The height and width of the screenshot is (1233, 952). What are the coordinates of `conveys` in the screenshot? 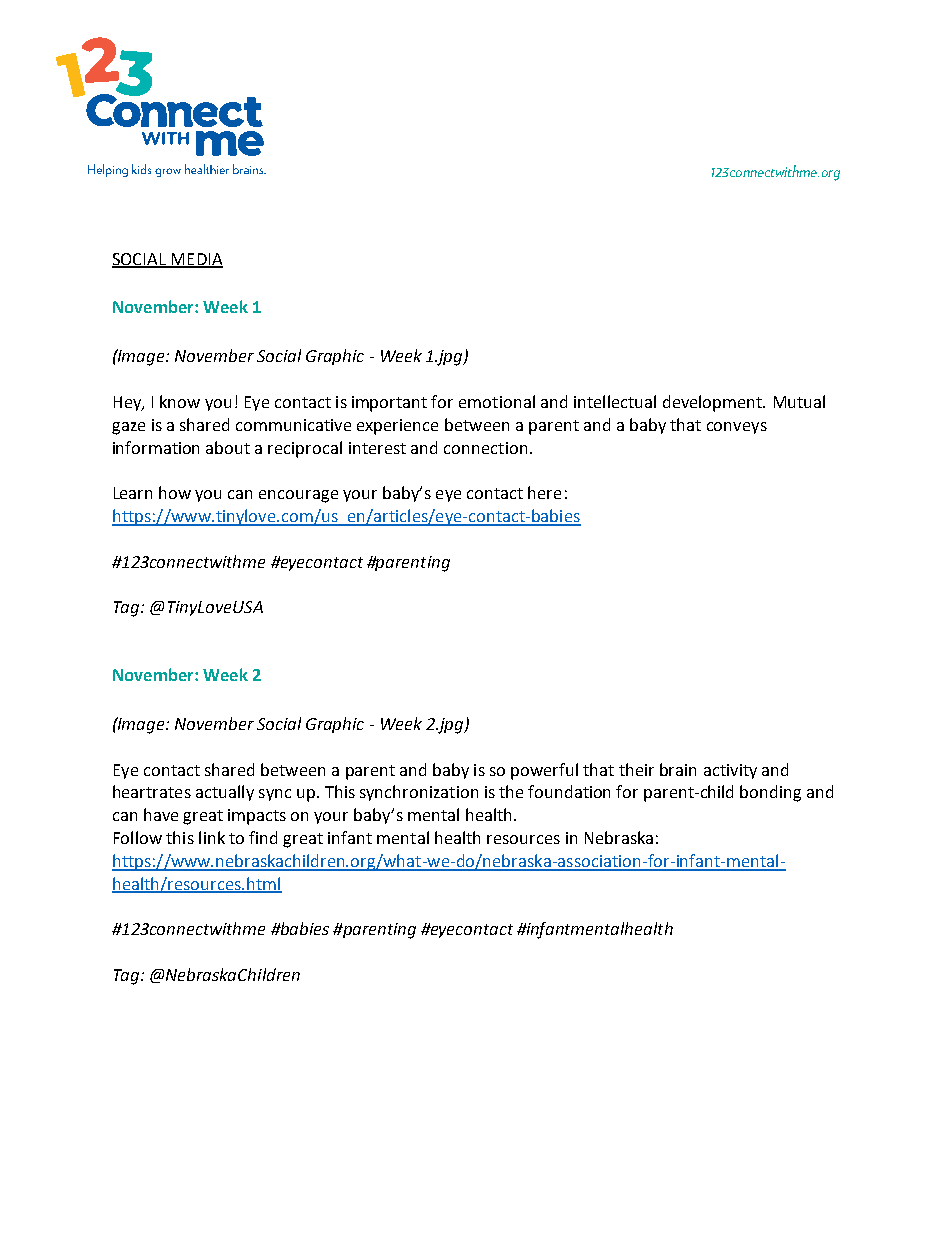 It's located at (737, 428).
